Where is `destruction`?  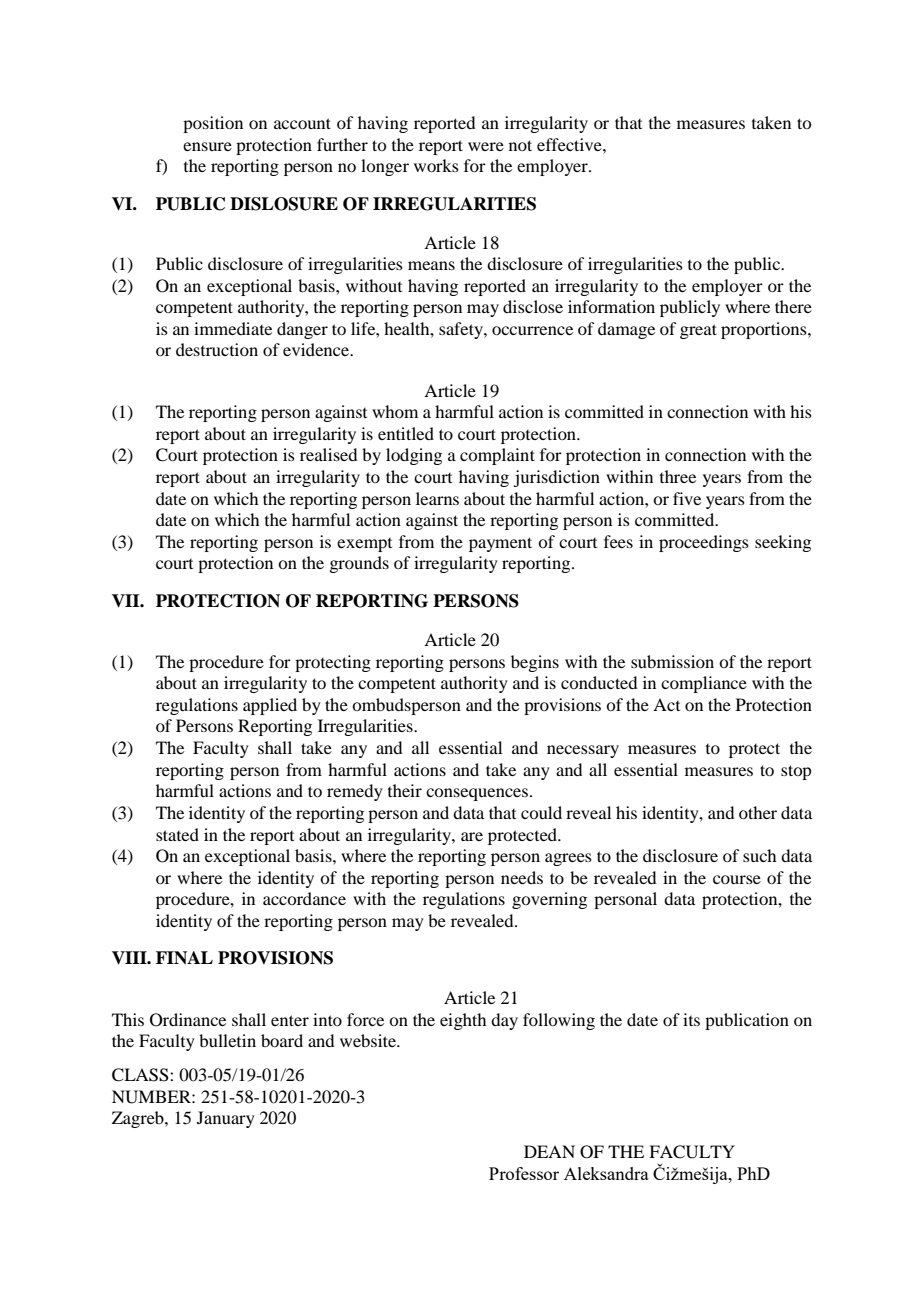
destruction is located at coordinates (217, 349).
